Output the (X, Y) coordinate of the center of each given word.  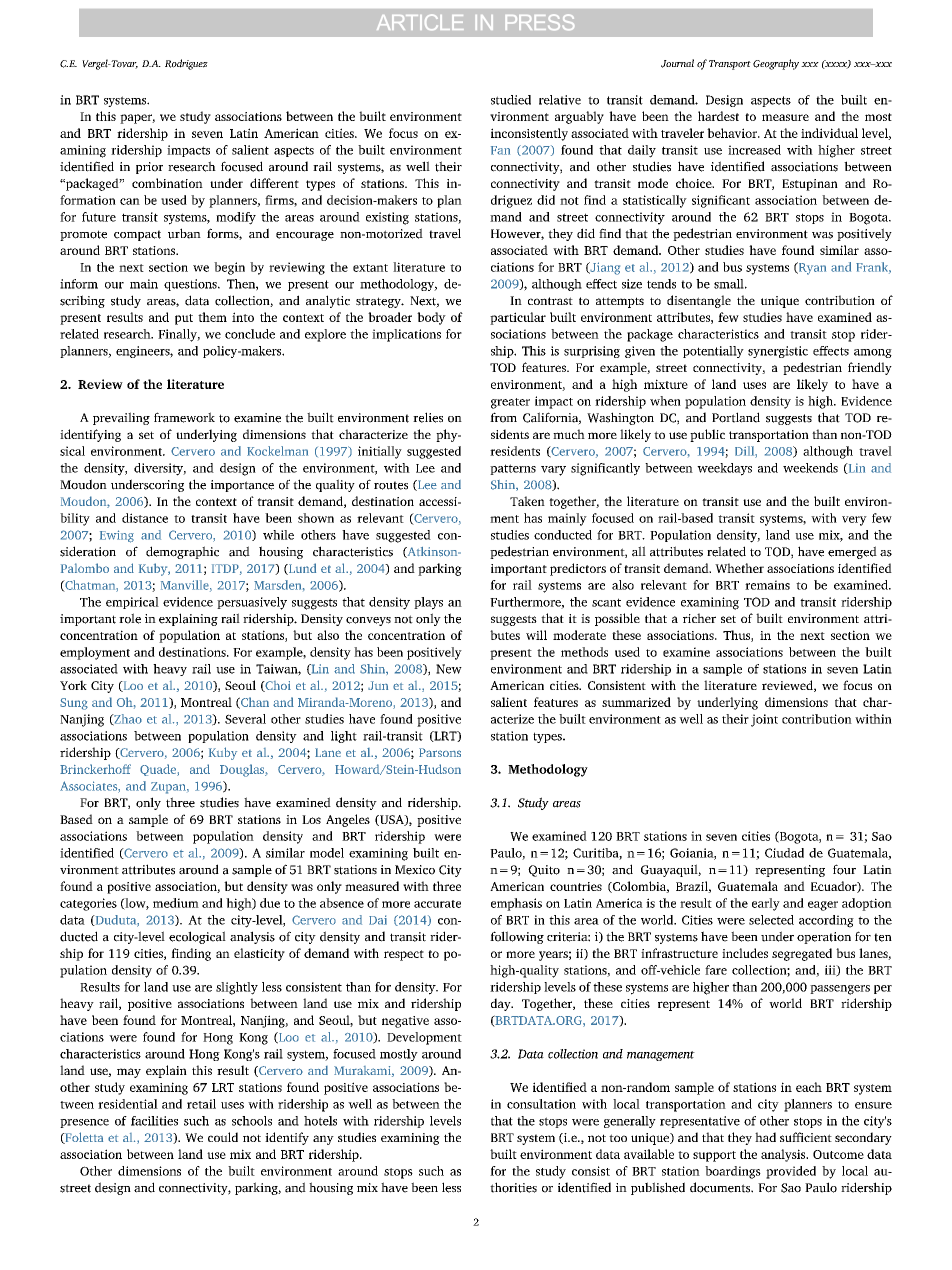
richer (699, 618)
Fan (500, 150)
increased (754, 150)
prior (149, 168)
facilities (154, 1121)
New (449, 669)
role (130, 618)
